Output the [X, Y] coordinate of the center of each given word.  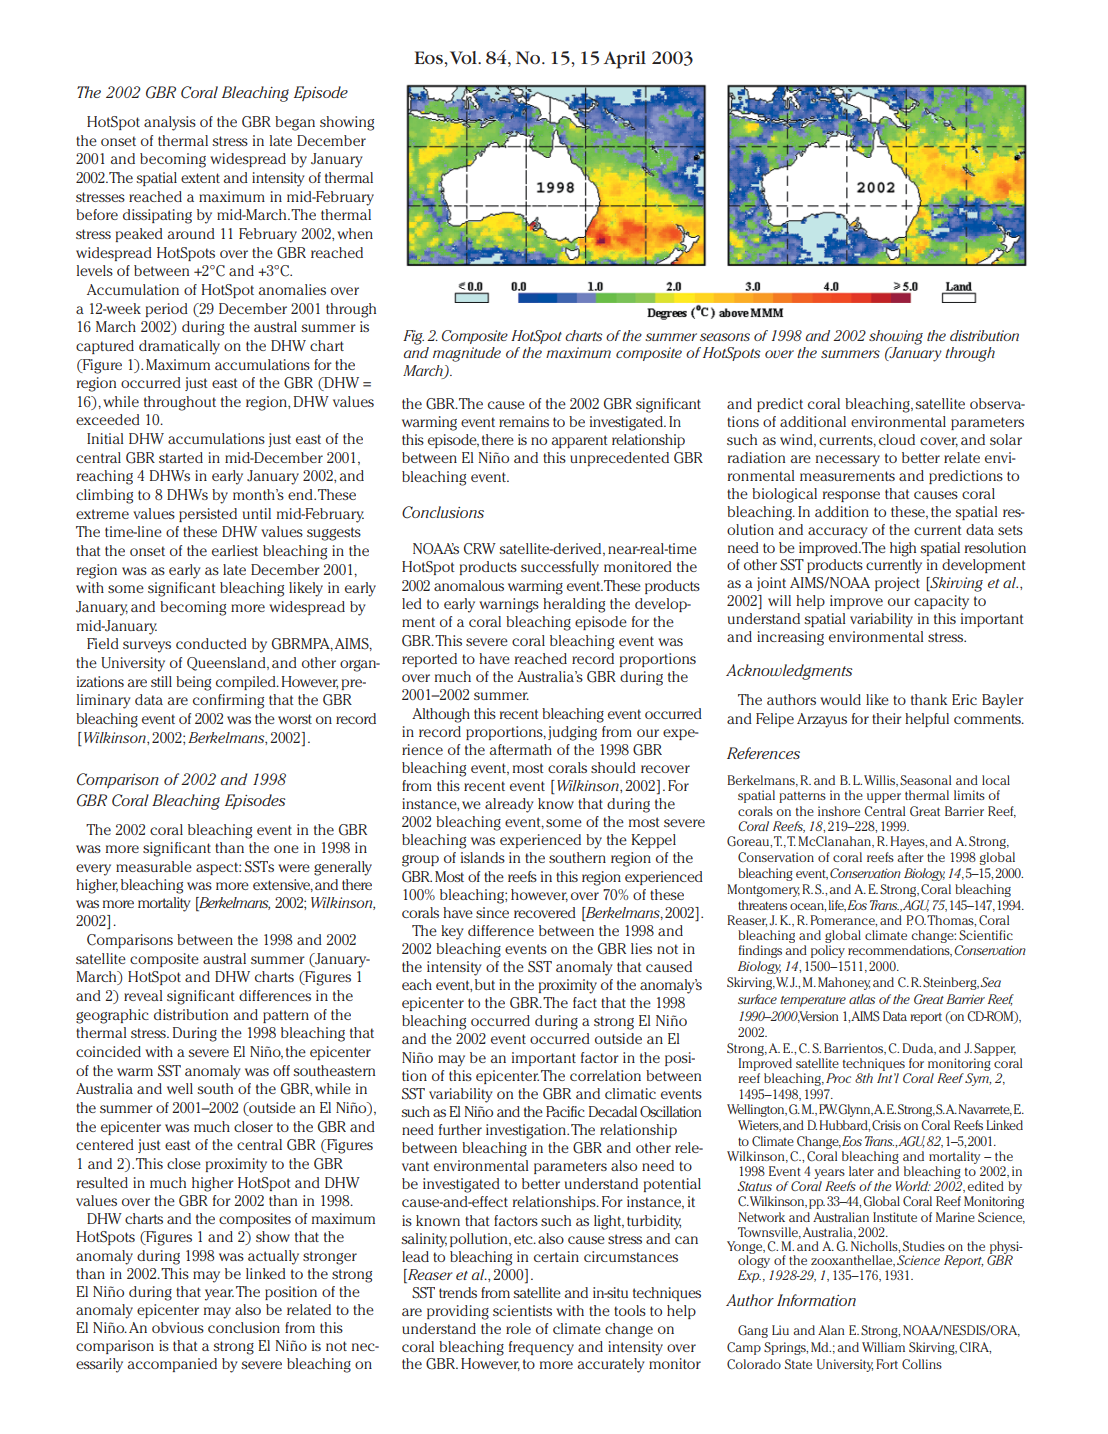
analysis [170, 123]
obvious [178, 1327]
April [625, 60]
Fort [887, 1364]
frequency [541, 1348]
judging [572, 733]
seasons [725, 337]
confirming [228, 701]
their [887, 718]
